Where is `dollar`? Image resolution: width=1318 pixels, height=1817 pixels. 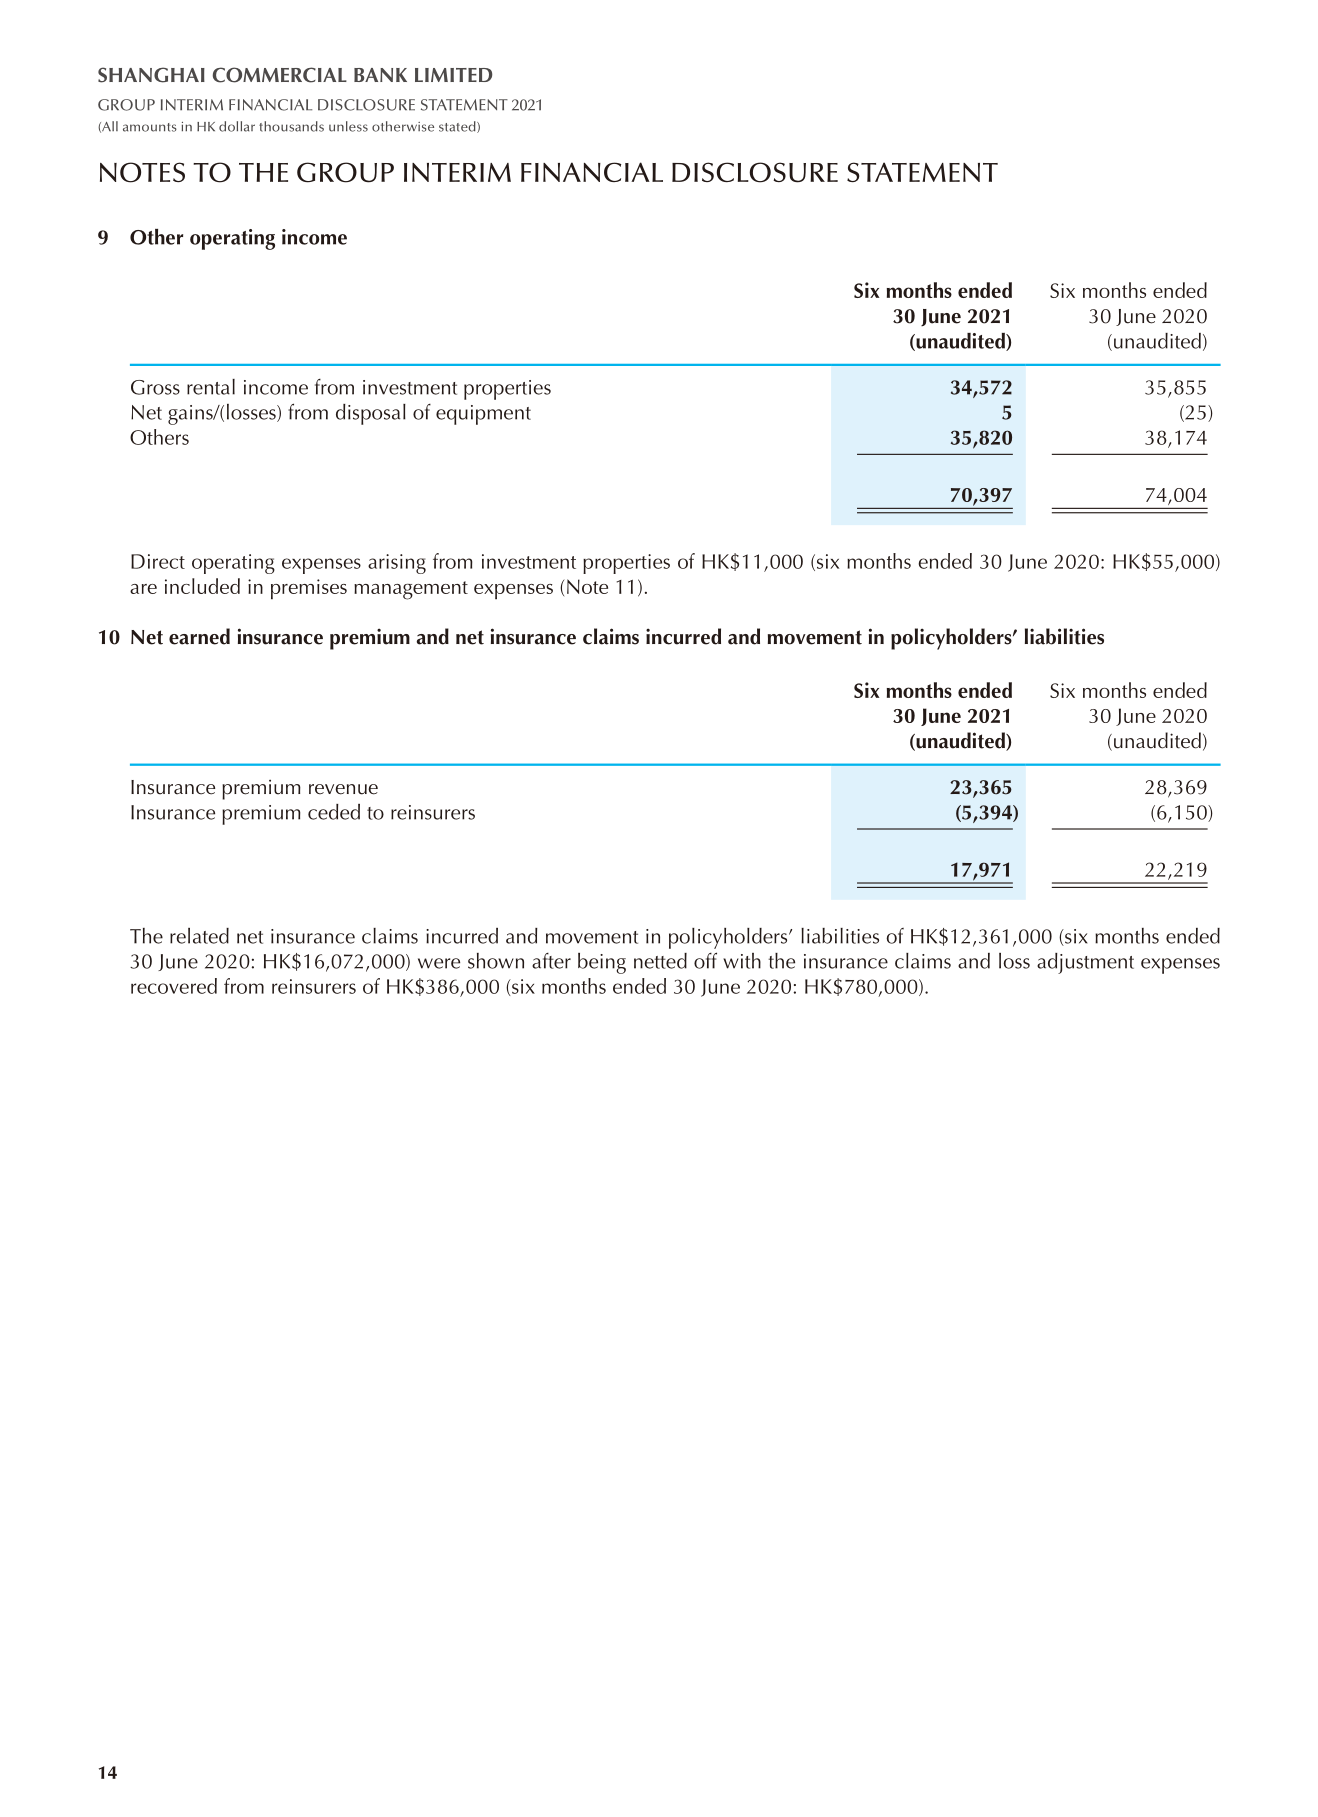
dollar is located at coordinates (237, 126).
